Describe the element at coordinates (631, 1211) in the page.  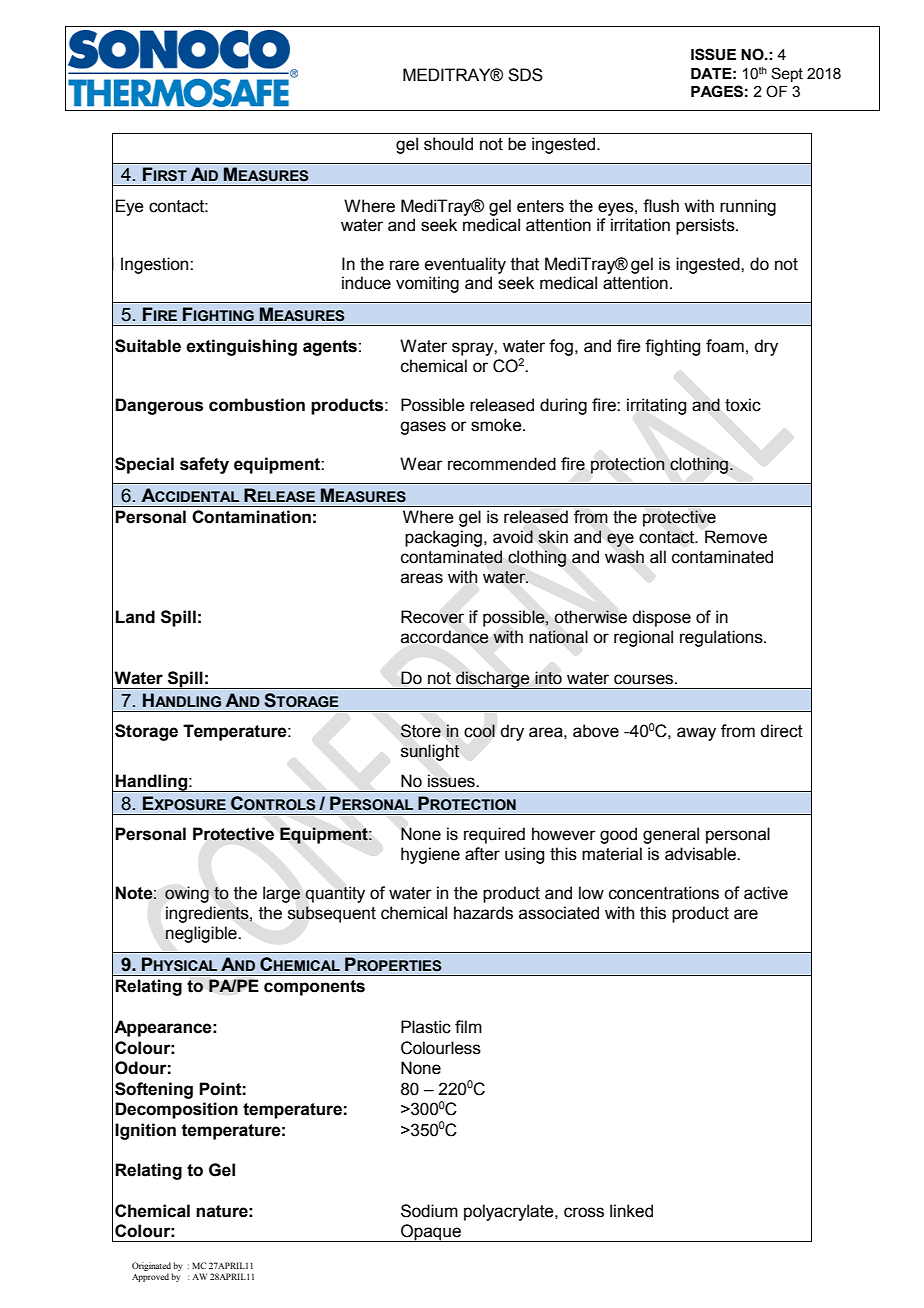
I see `linked` at that location.
